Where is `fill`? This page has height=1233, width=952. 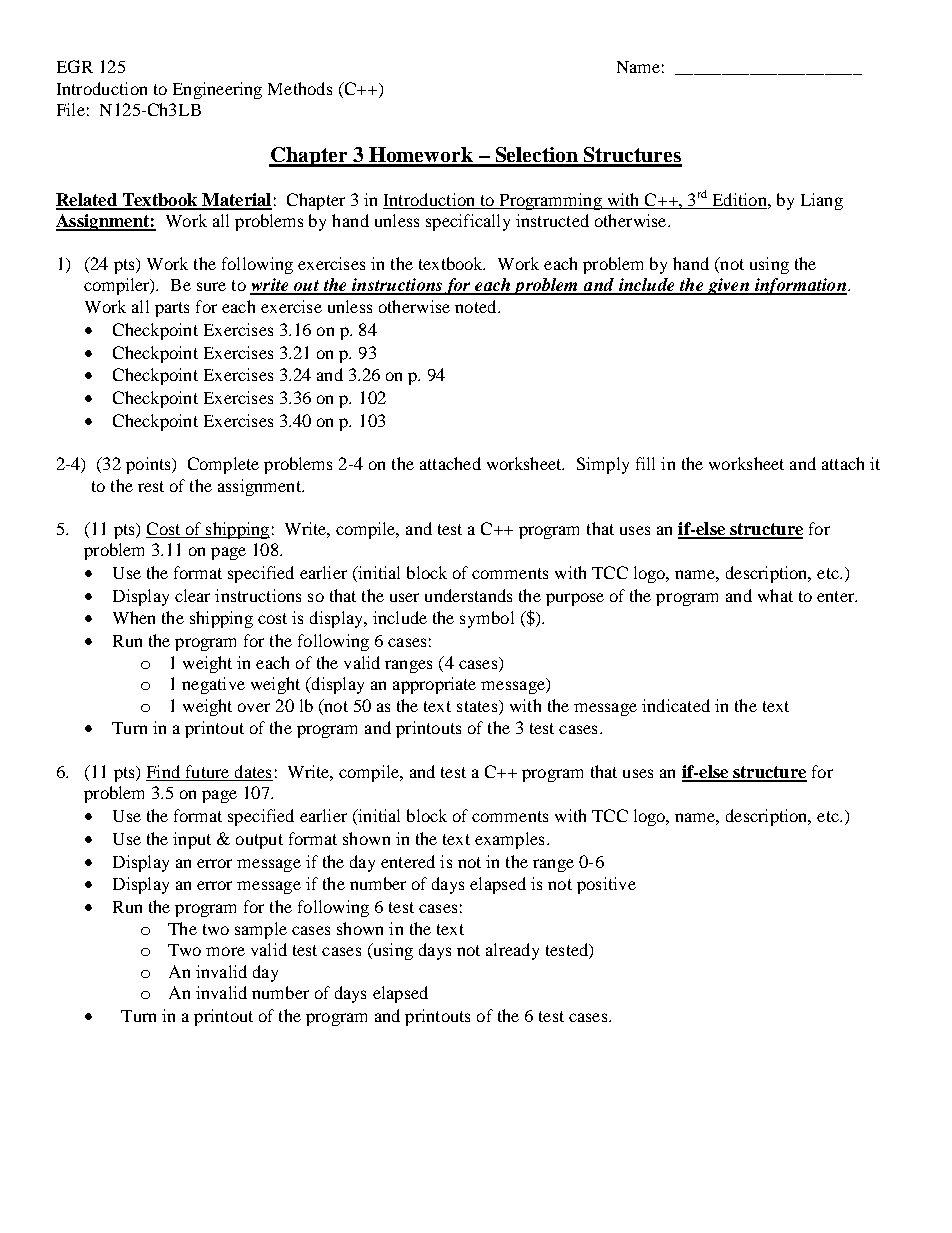
fill is located at coordinates (645, 463).
